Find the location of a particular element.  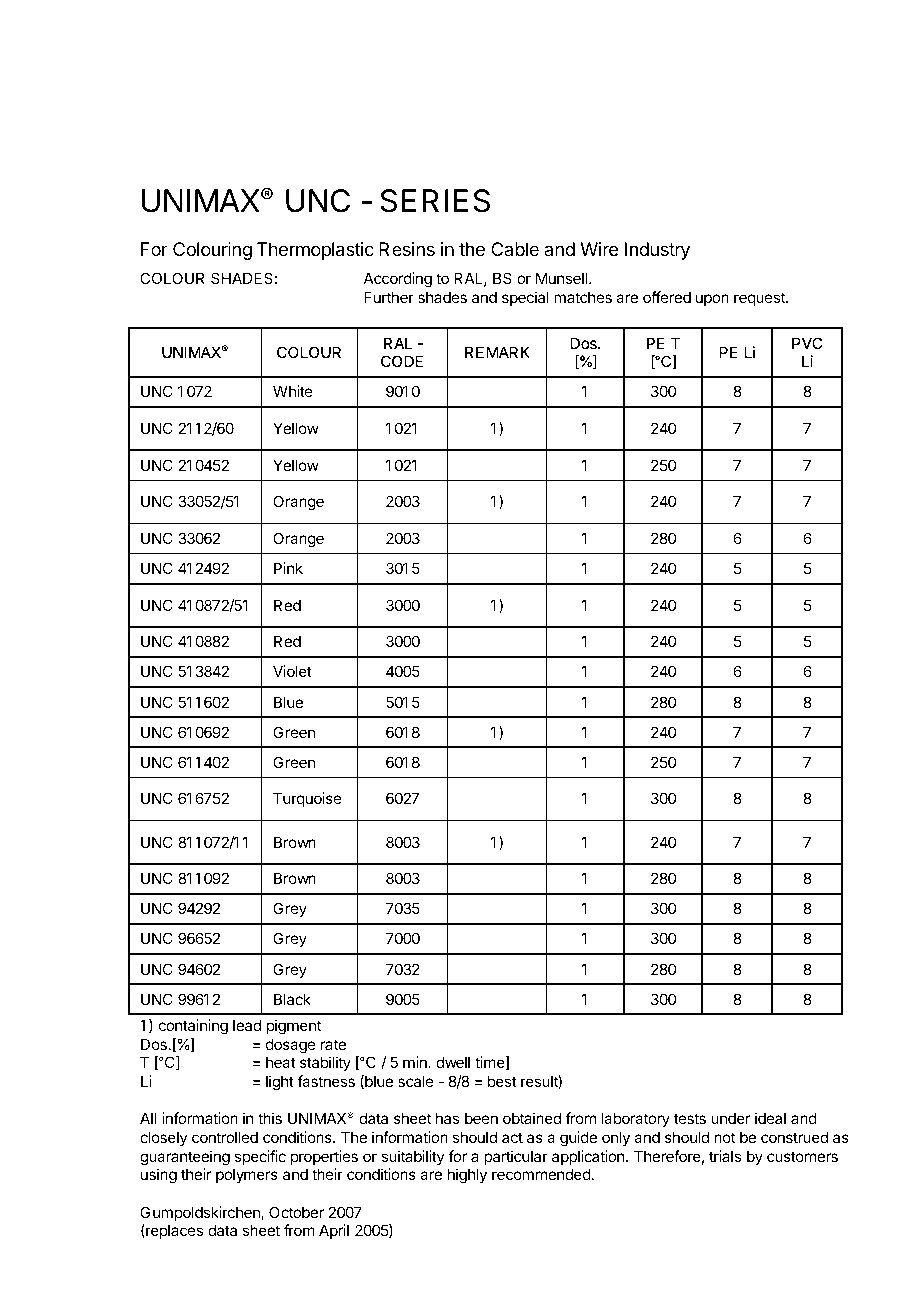

PVC is located at coordinates (807, 343).
